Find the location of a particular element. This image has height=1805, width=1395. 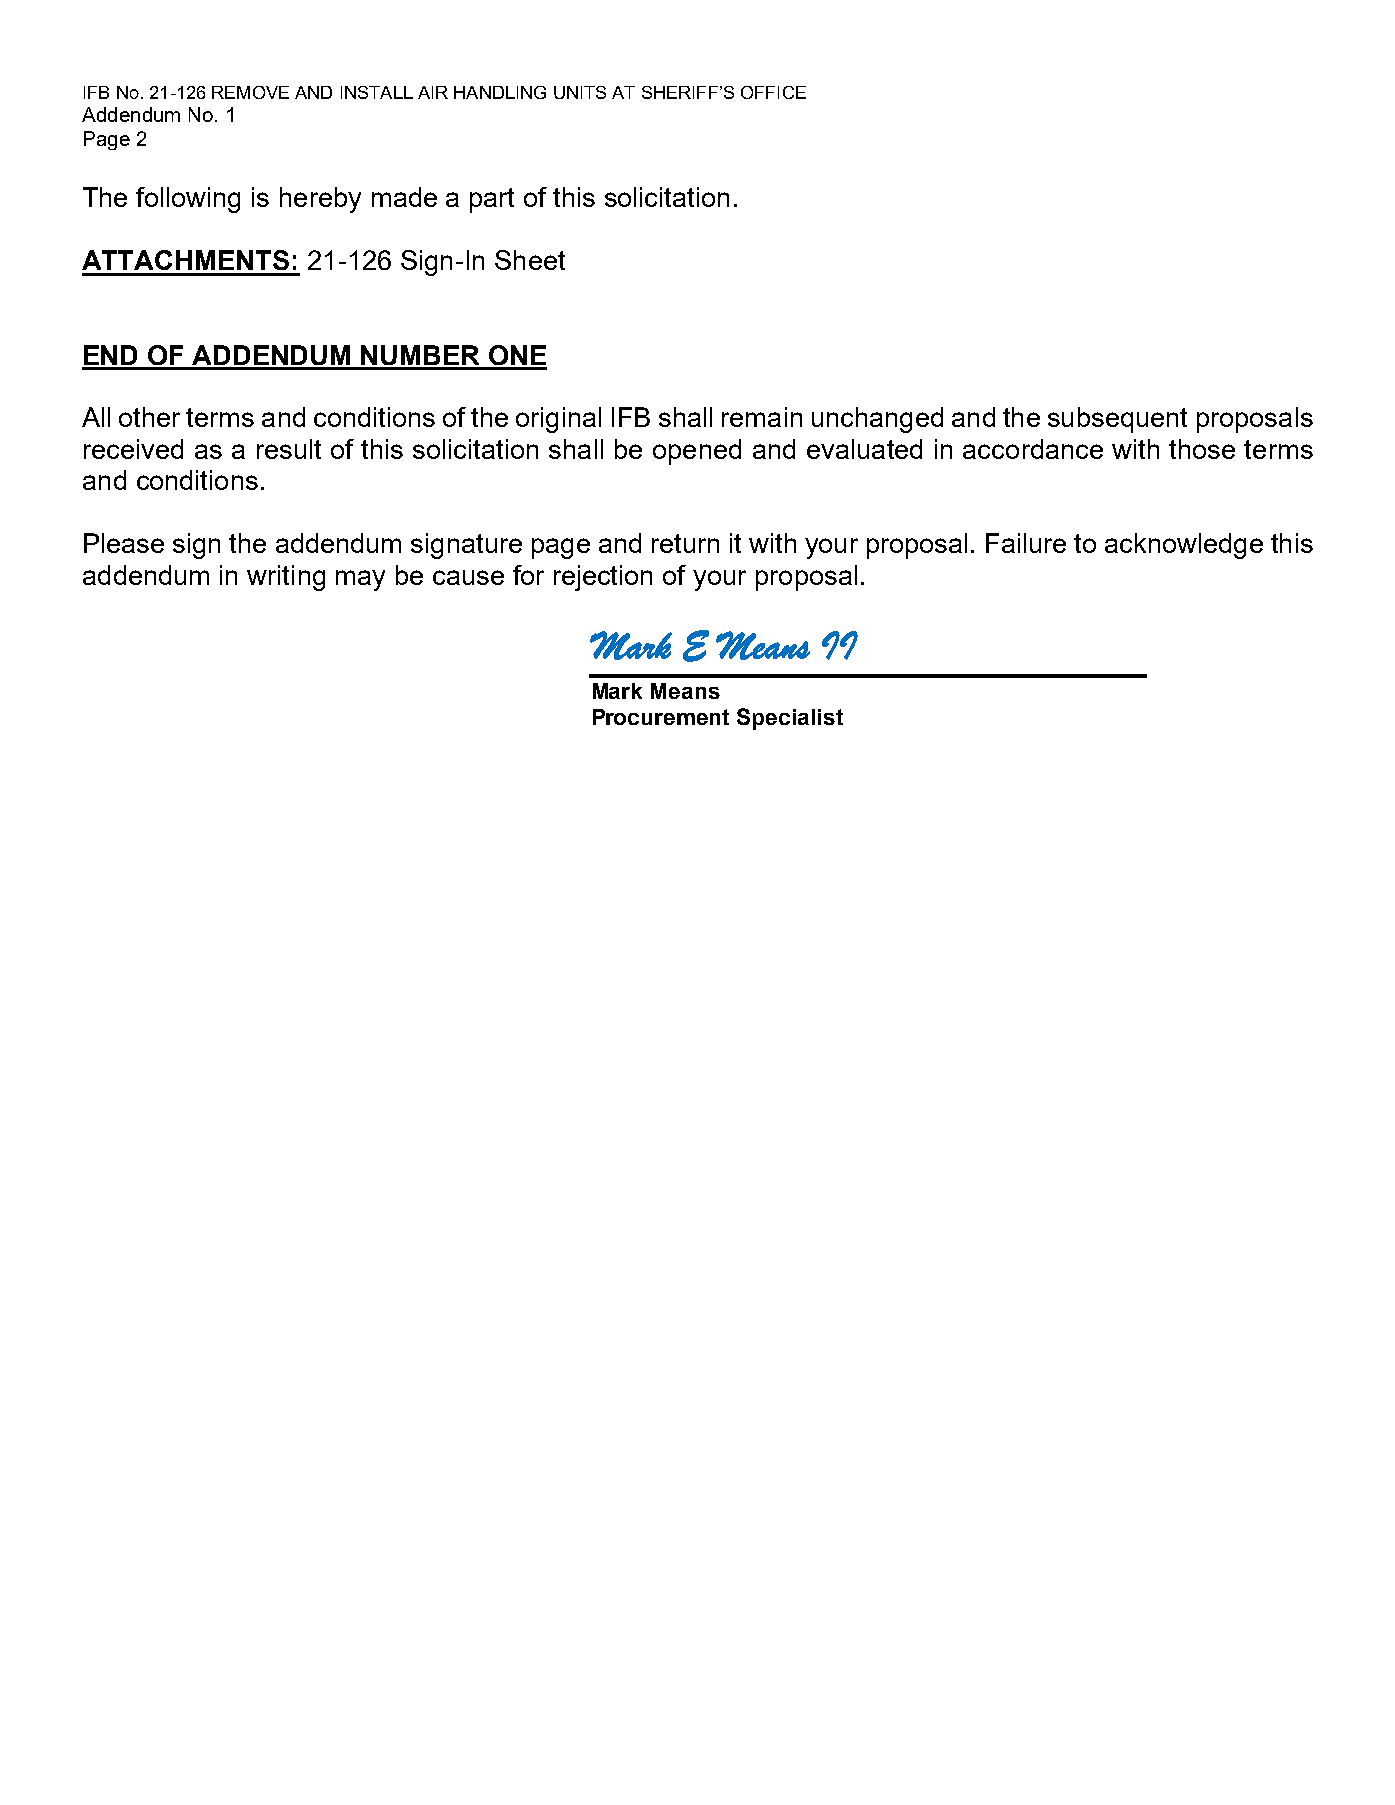

other is located at coordinates (149, 417).
